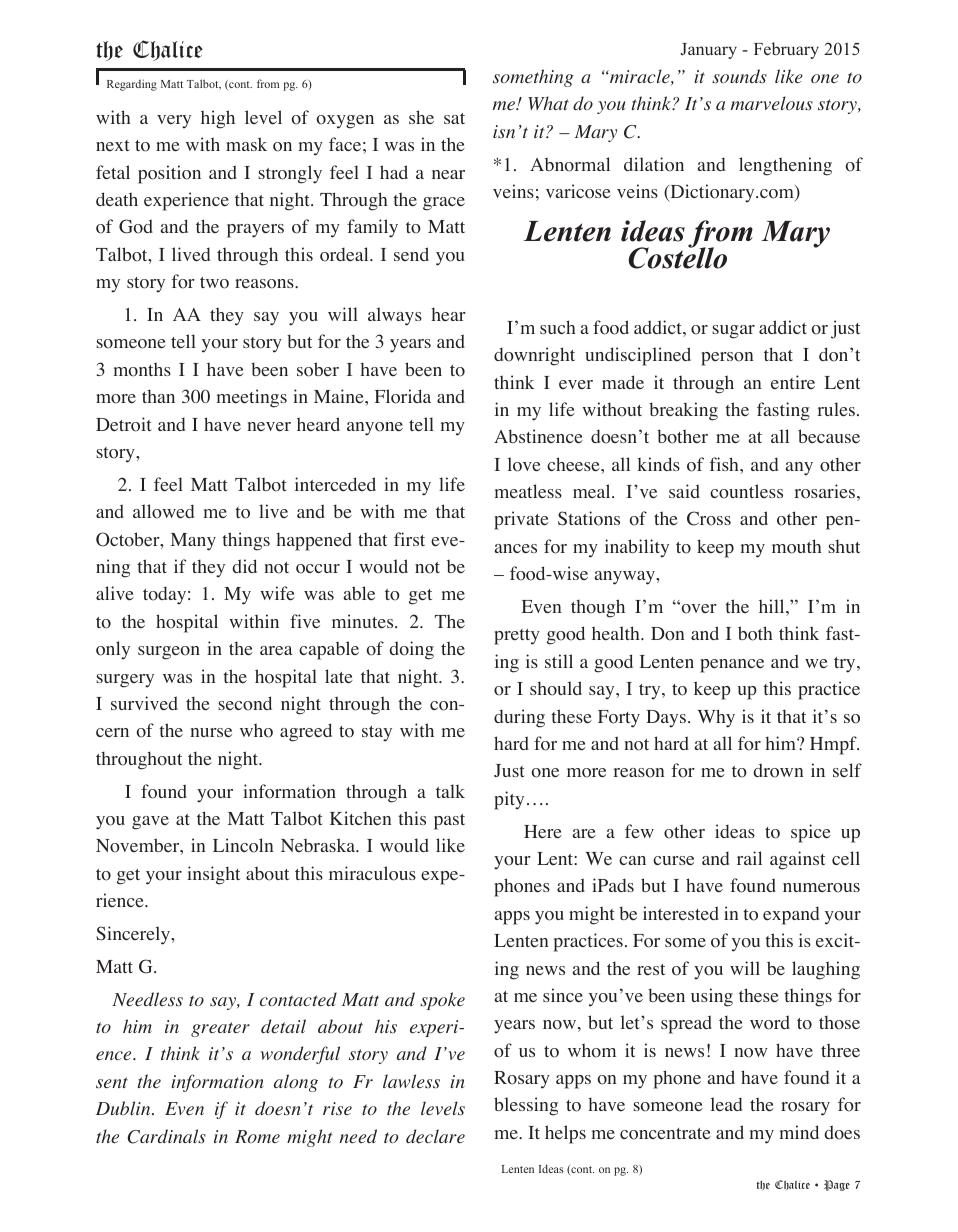 The image size is (958, 1232). I want to click on Cardinals, so click(166, 1136).
